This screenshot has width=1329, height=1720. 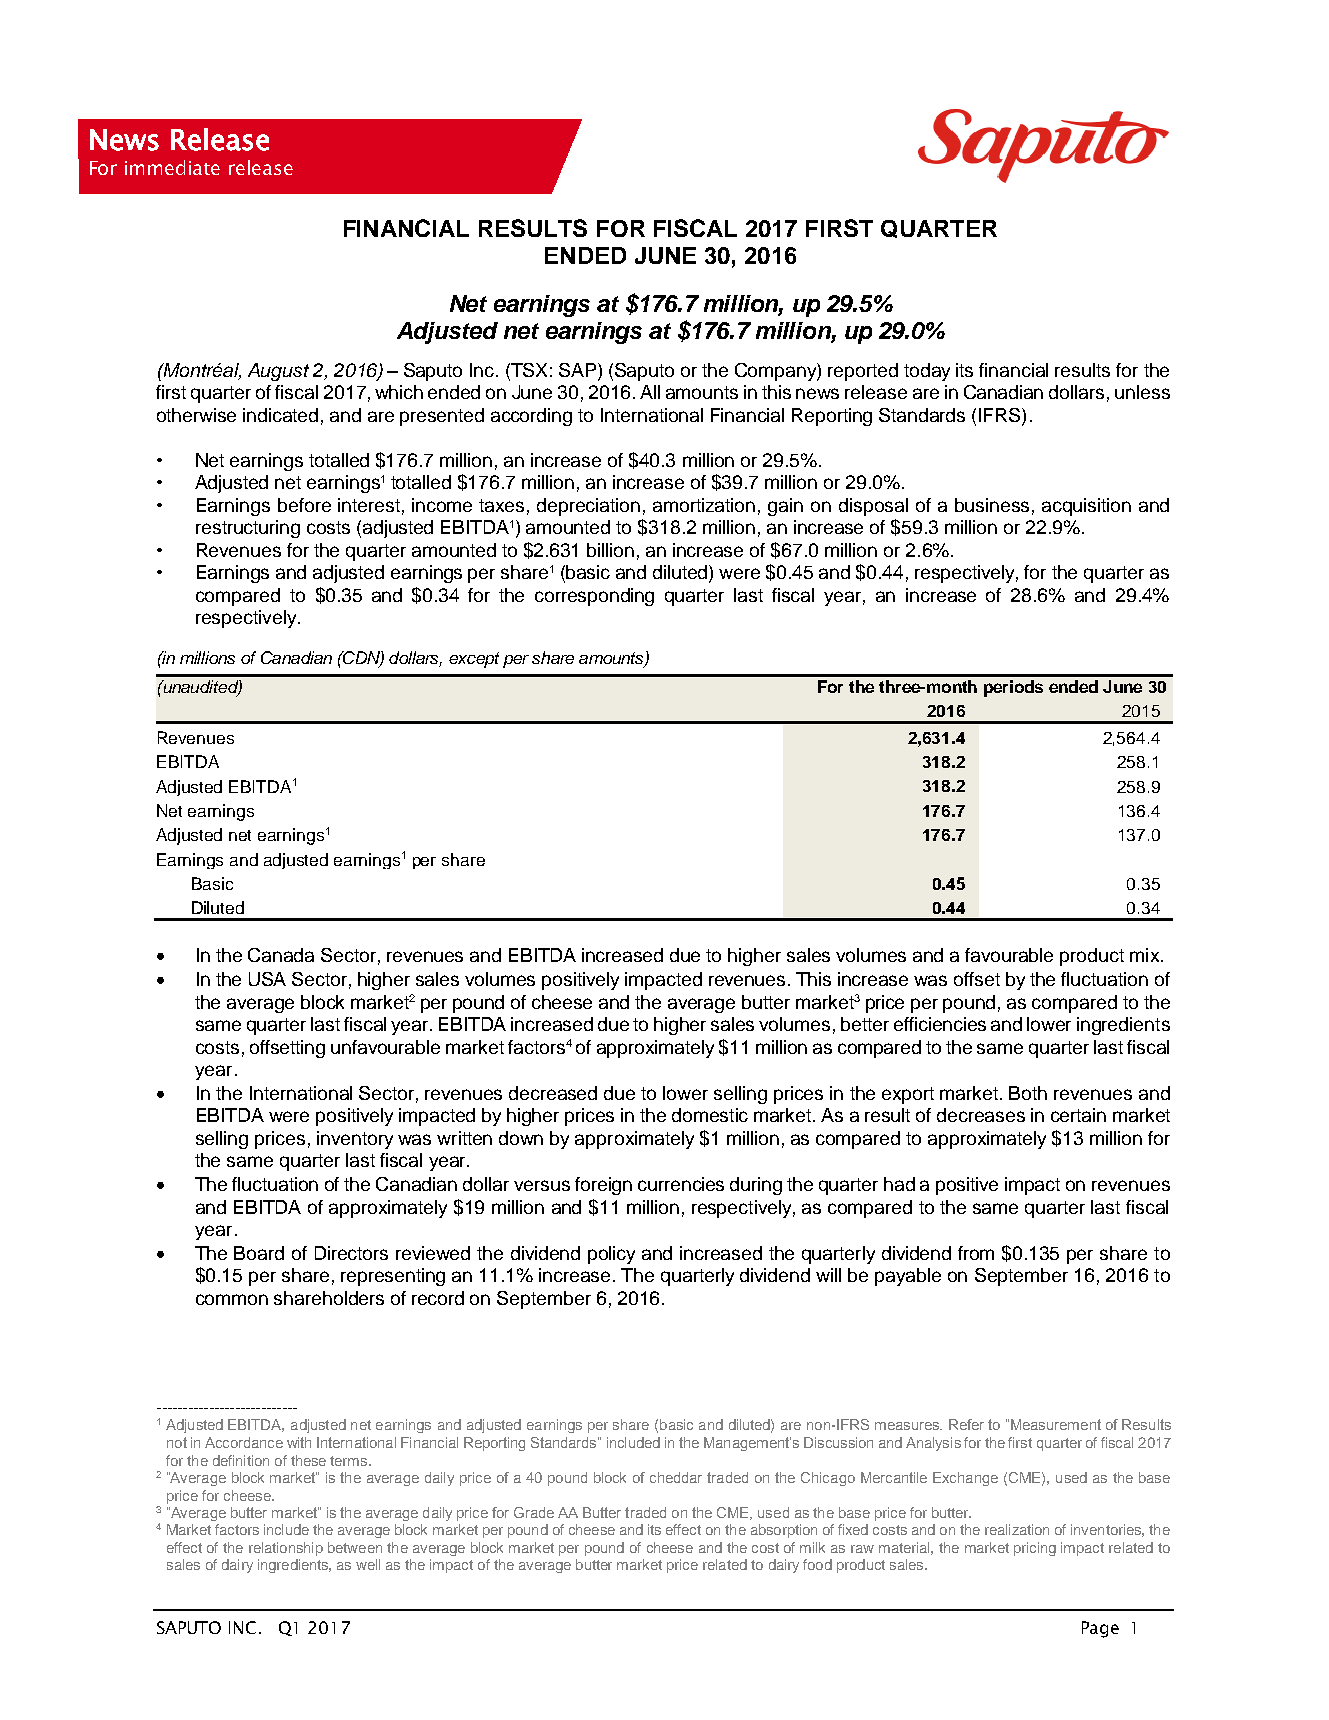 I want to click on Board, so click(x=259, y=1253).
